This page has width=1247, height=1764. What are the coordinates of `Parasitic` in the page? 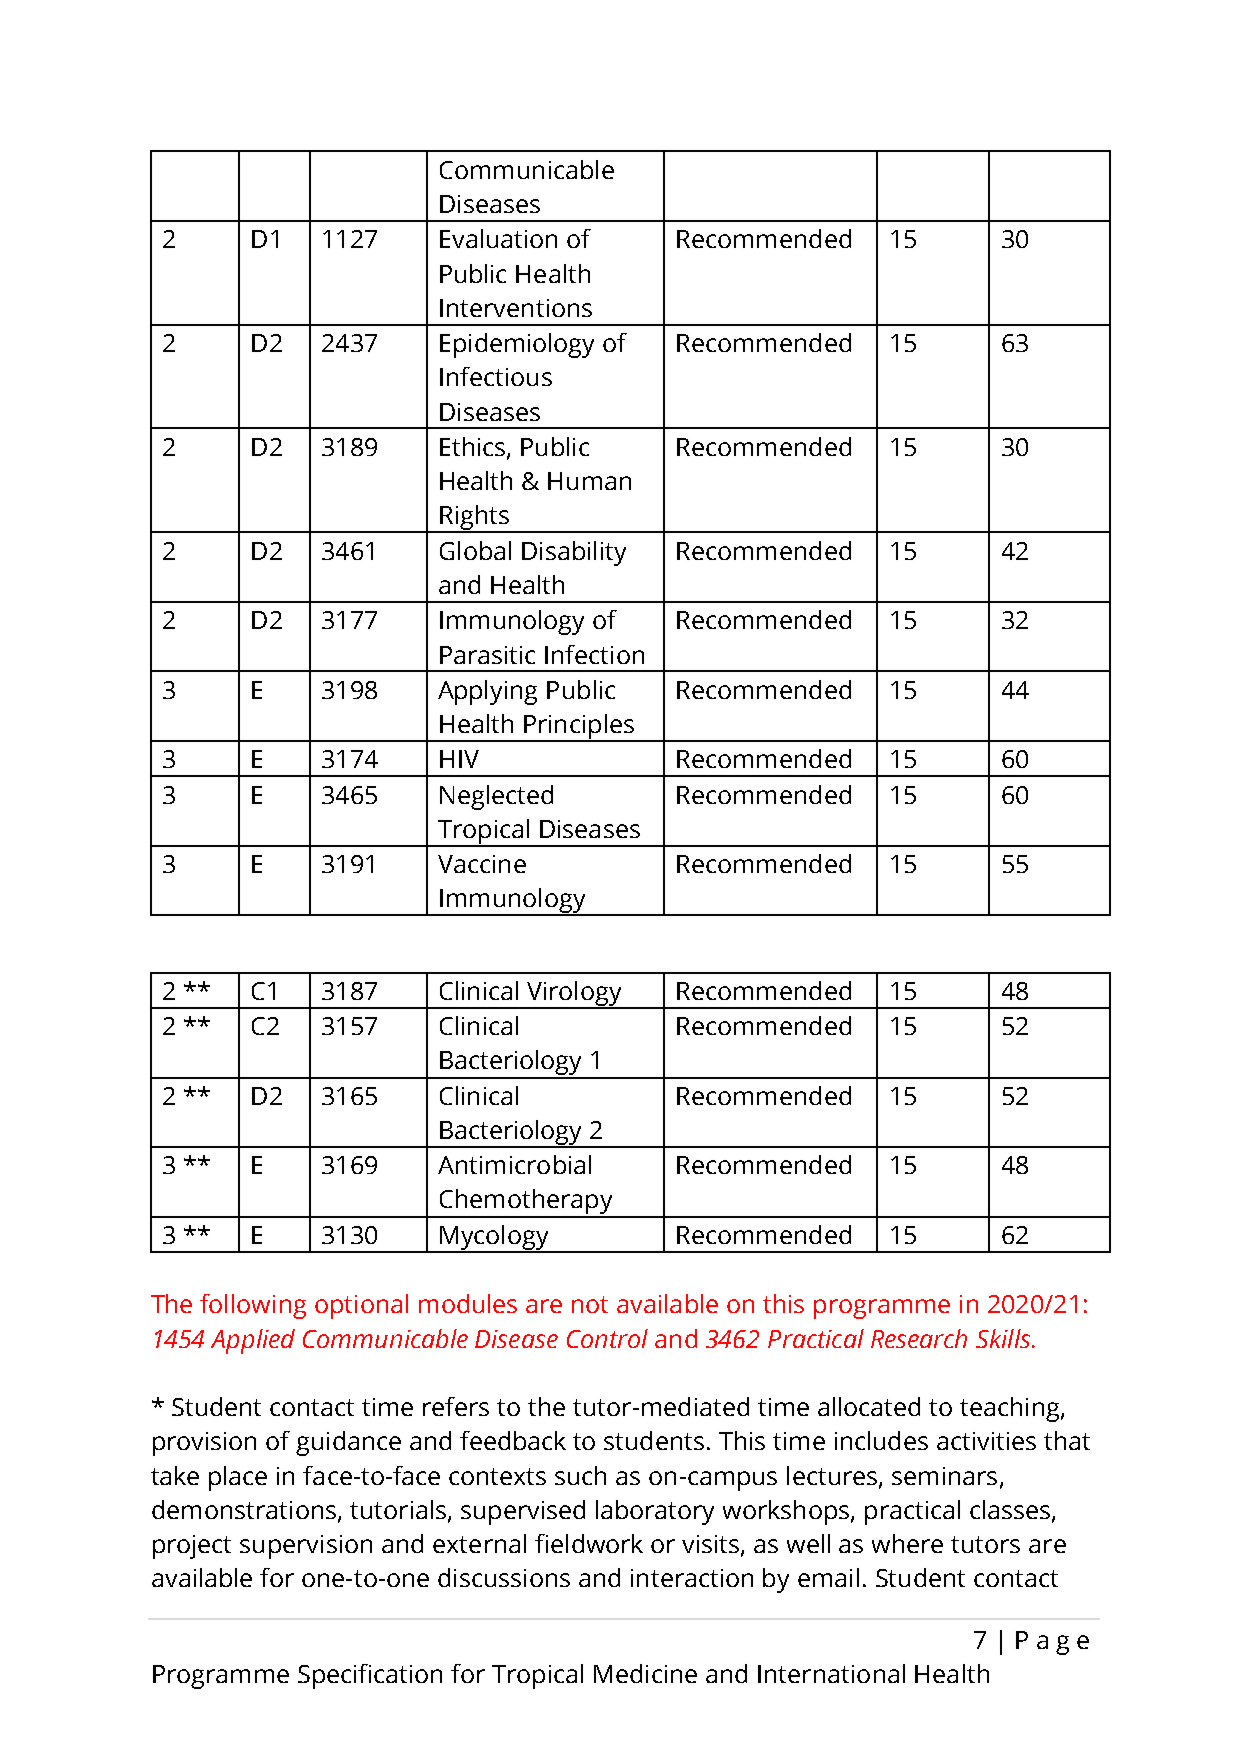 It's located at (487, 655).
